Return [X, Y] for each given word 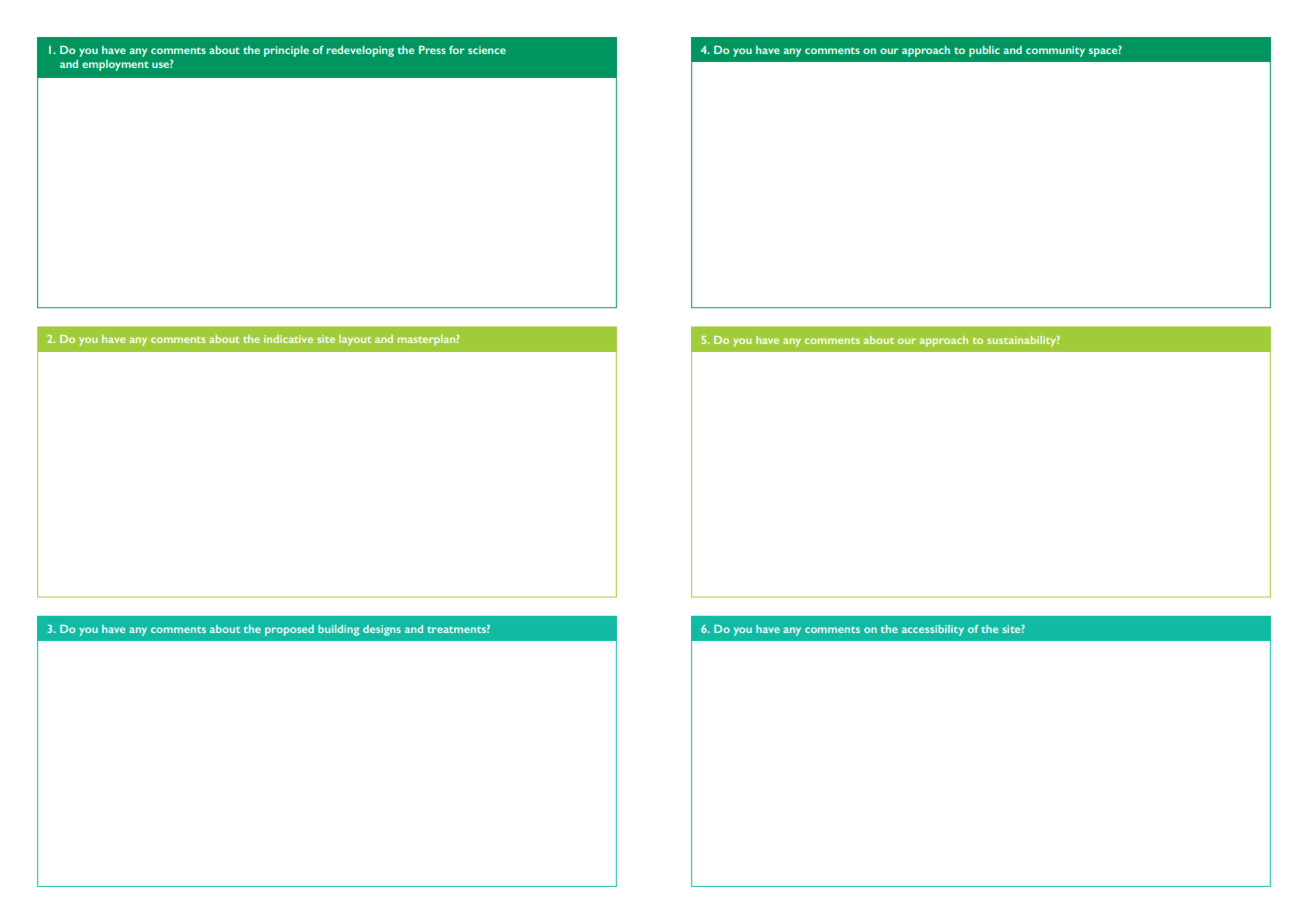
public [984, 51]
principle [286, 51]
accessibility [933, 630]
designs [382, 630]
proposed [289, 630]
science [487, 50]
